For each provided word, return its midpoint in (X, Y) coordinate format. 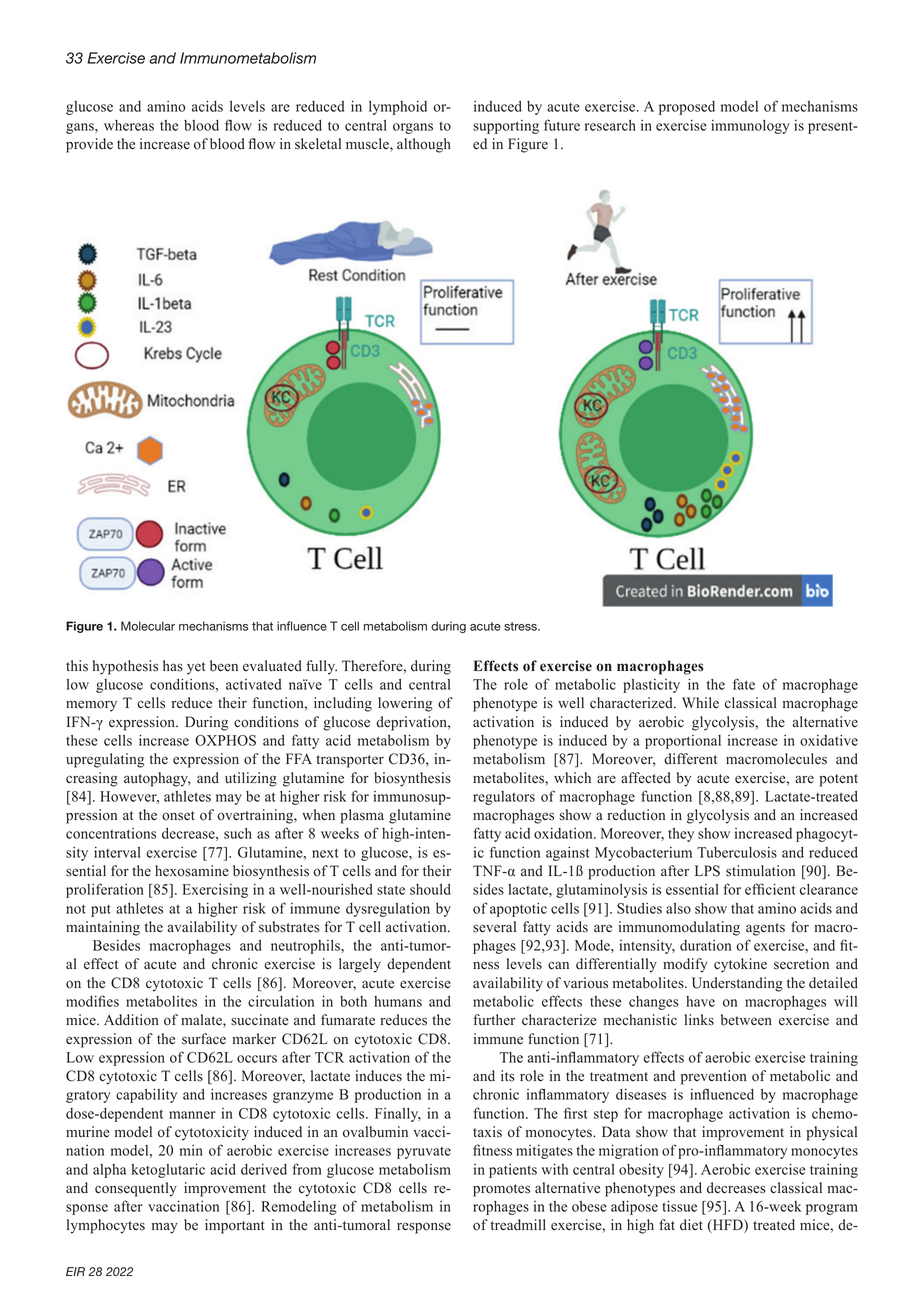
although (424, 145)
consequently (136, 1189)
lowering (405, 704)
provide (89, 145)
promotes (501, 1190)
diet (691, 1225)
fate (744, 684)
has (173, 666)
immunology (750, 127)
